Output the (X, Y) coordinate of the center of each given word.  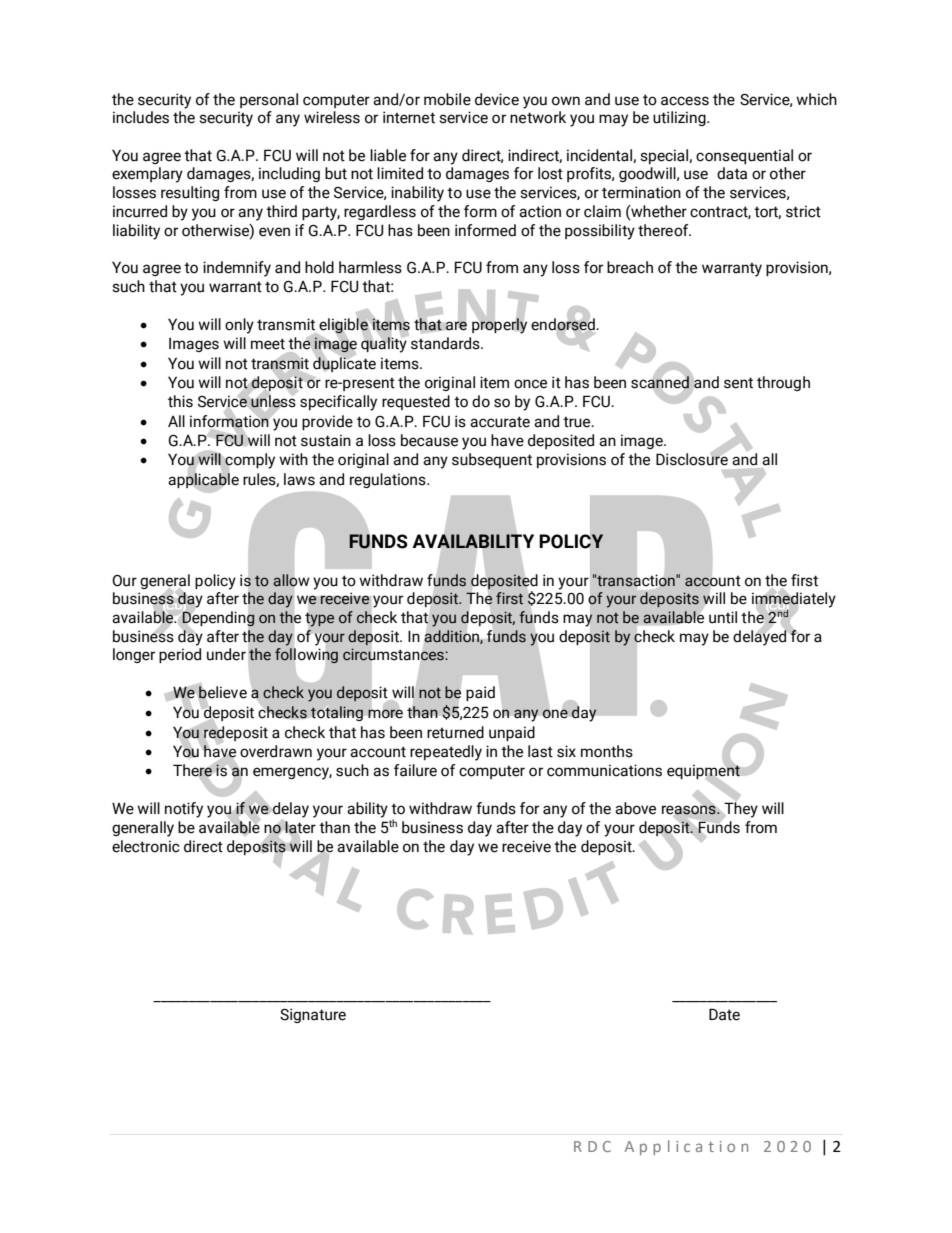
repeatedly (446, 753)
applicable (203, 480)
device (497, 99)
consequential (744, 156)
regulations (389, 480)
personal (269, 100)
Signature (313, 1015)
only (239, 326)
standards (446, 343)
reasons (690, 810)
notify (184, 810)
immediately (794, 600)
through (783, 383)
